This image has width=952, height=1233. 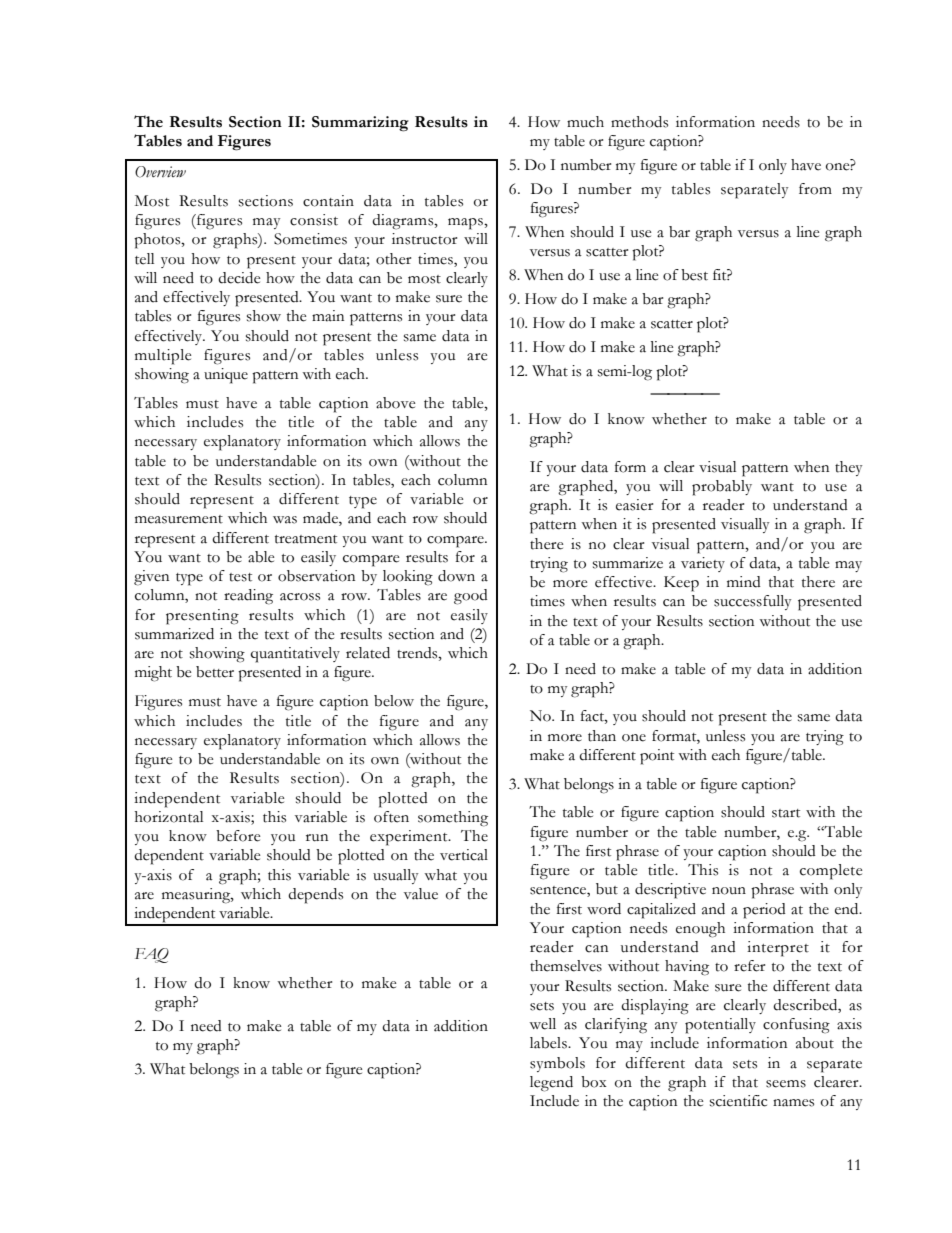 I want to click on horizontal, so click(x=169, y=817).
